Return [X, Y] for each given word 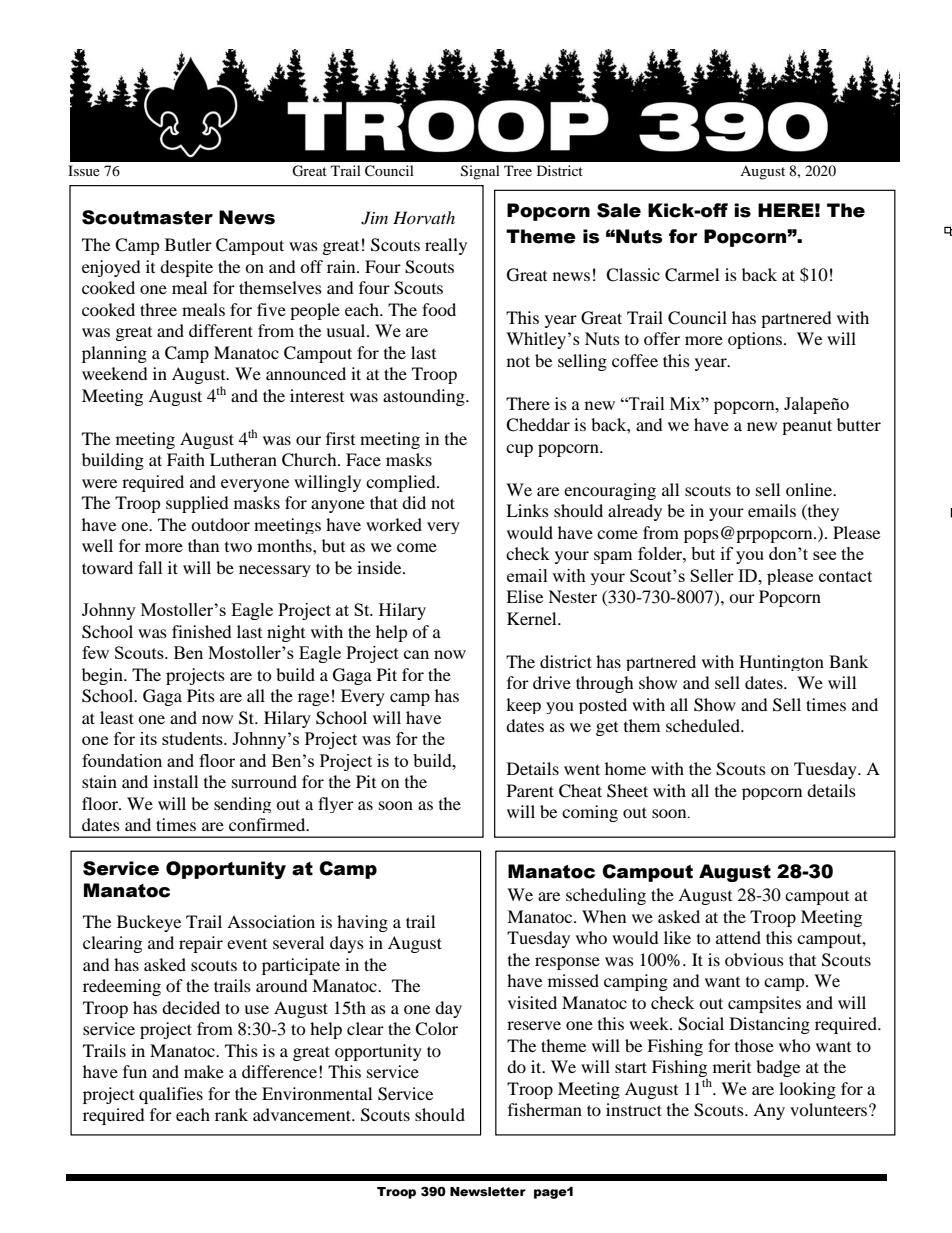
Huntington [781, 663]
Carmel [692, 275]
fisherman [545, 1109]
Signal [480, 172]
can [416, 654]
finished [202, 631]
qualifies [171, 1095]
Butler [188, 244]
